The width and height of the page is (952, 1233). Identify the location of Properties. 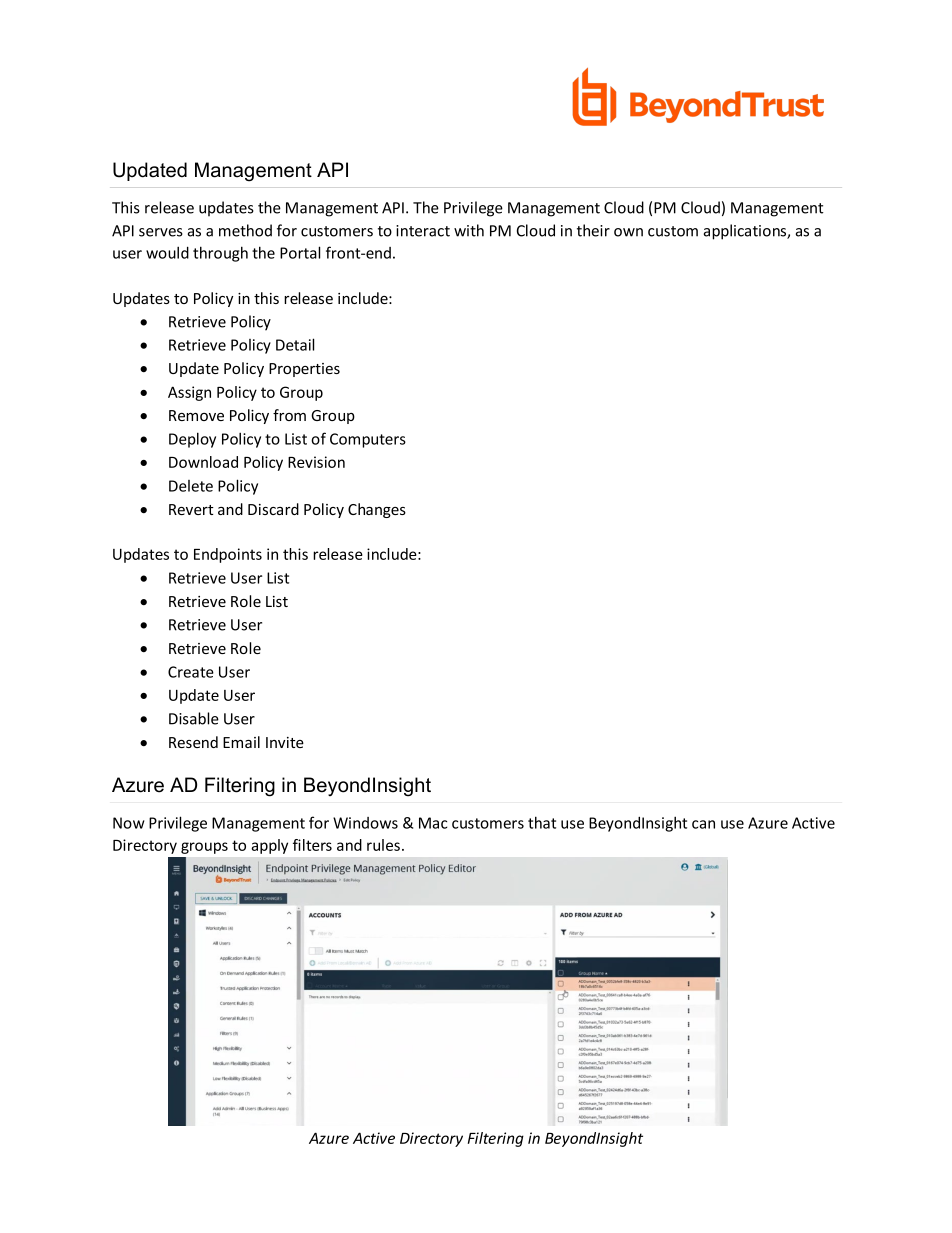
(304, 370).
